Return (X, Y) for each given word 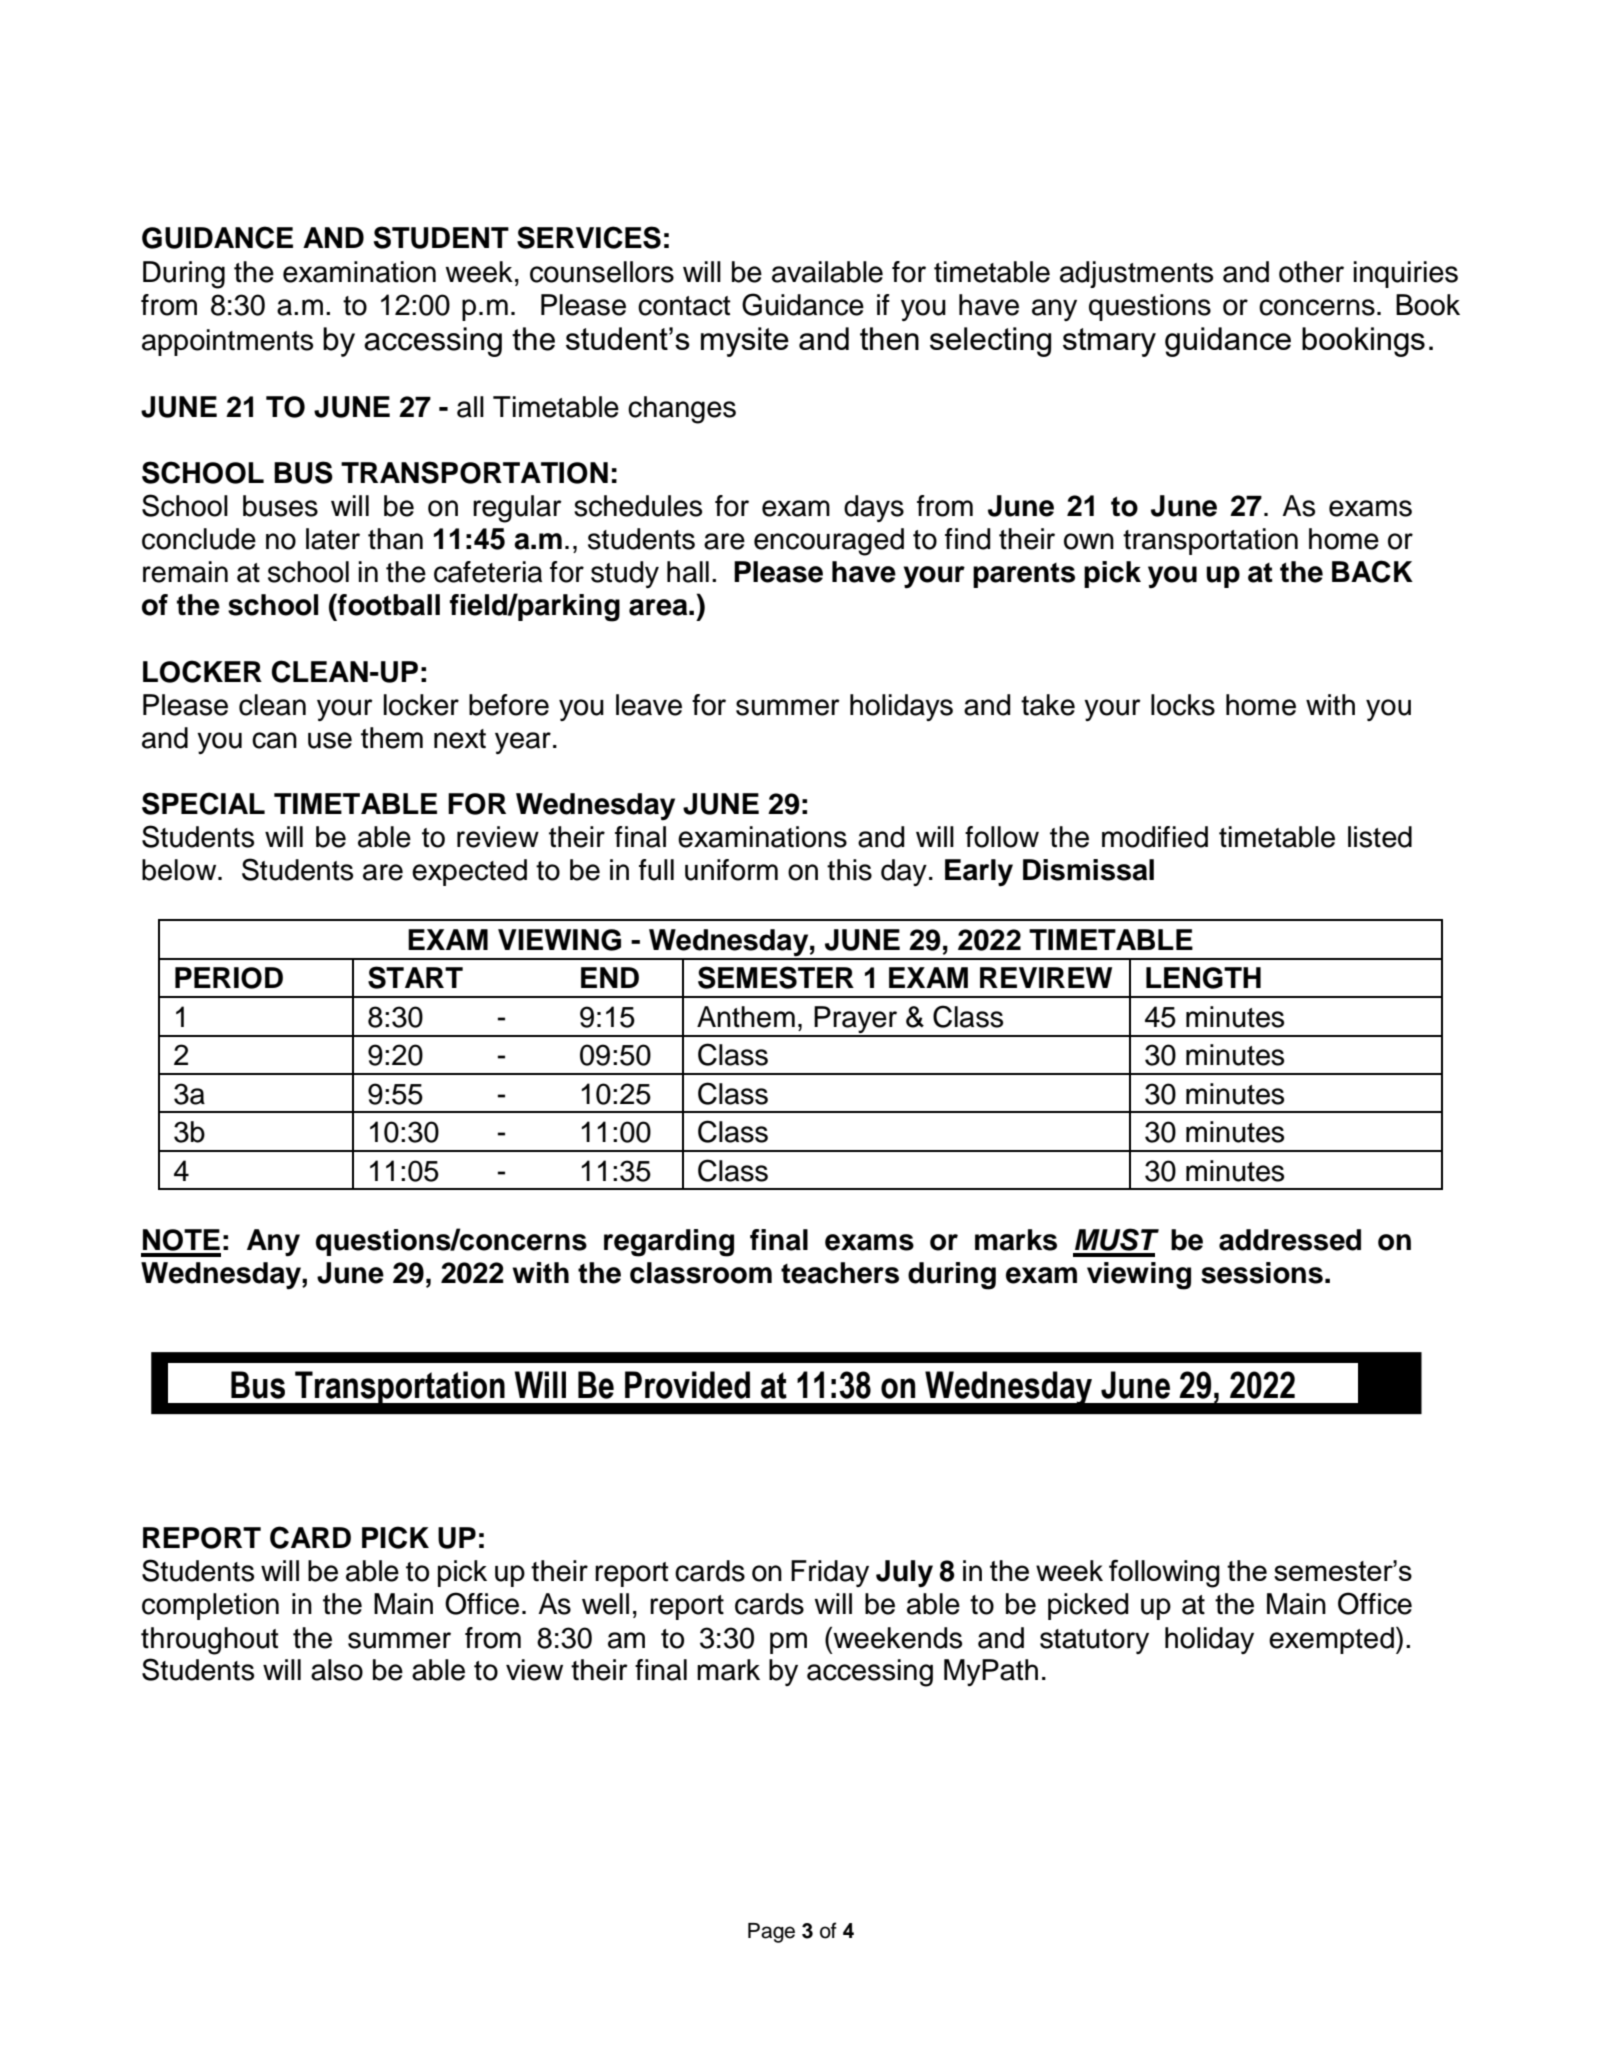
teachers (840, 1273)
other (1311, 272)
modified (1155, 837)
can (274, 740)
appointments (227, 342)
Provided (687, 1385)
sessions (1262, 1273)
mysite (745, 342)
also (337, 1670)
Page (771, 1933)
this (849, 870)
